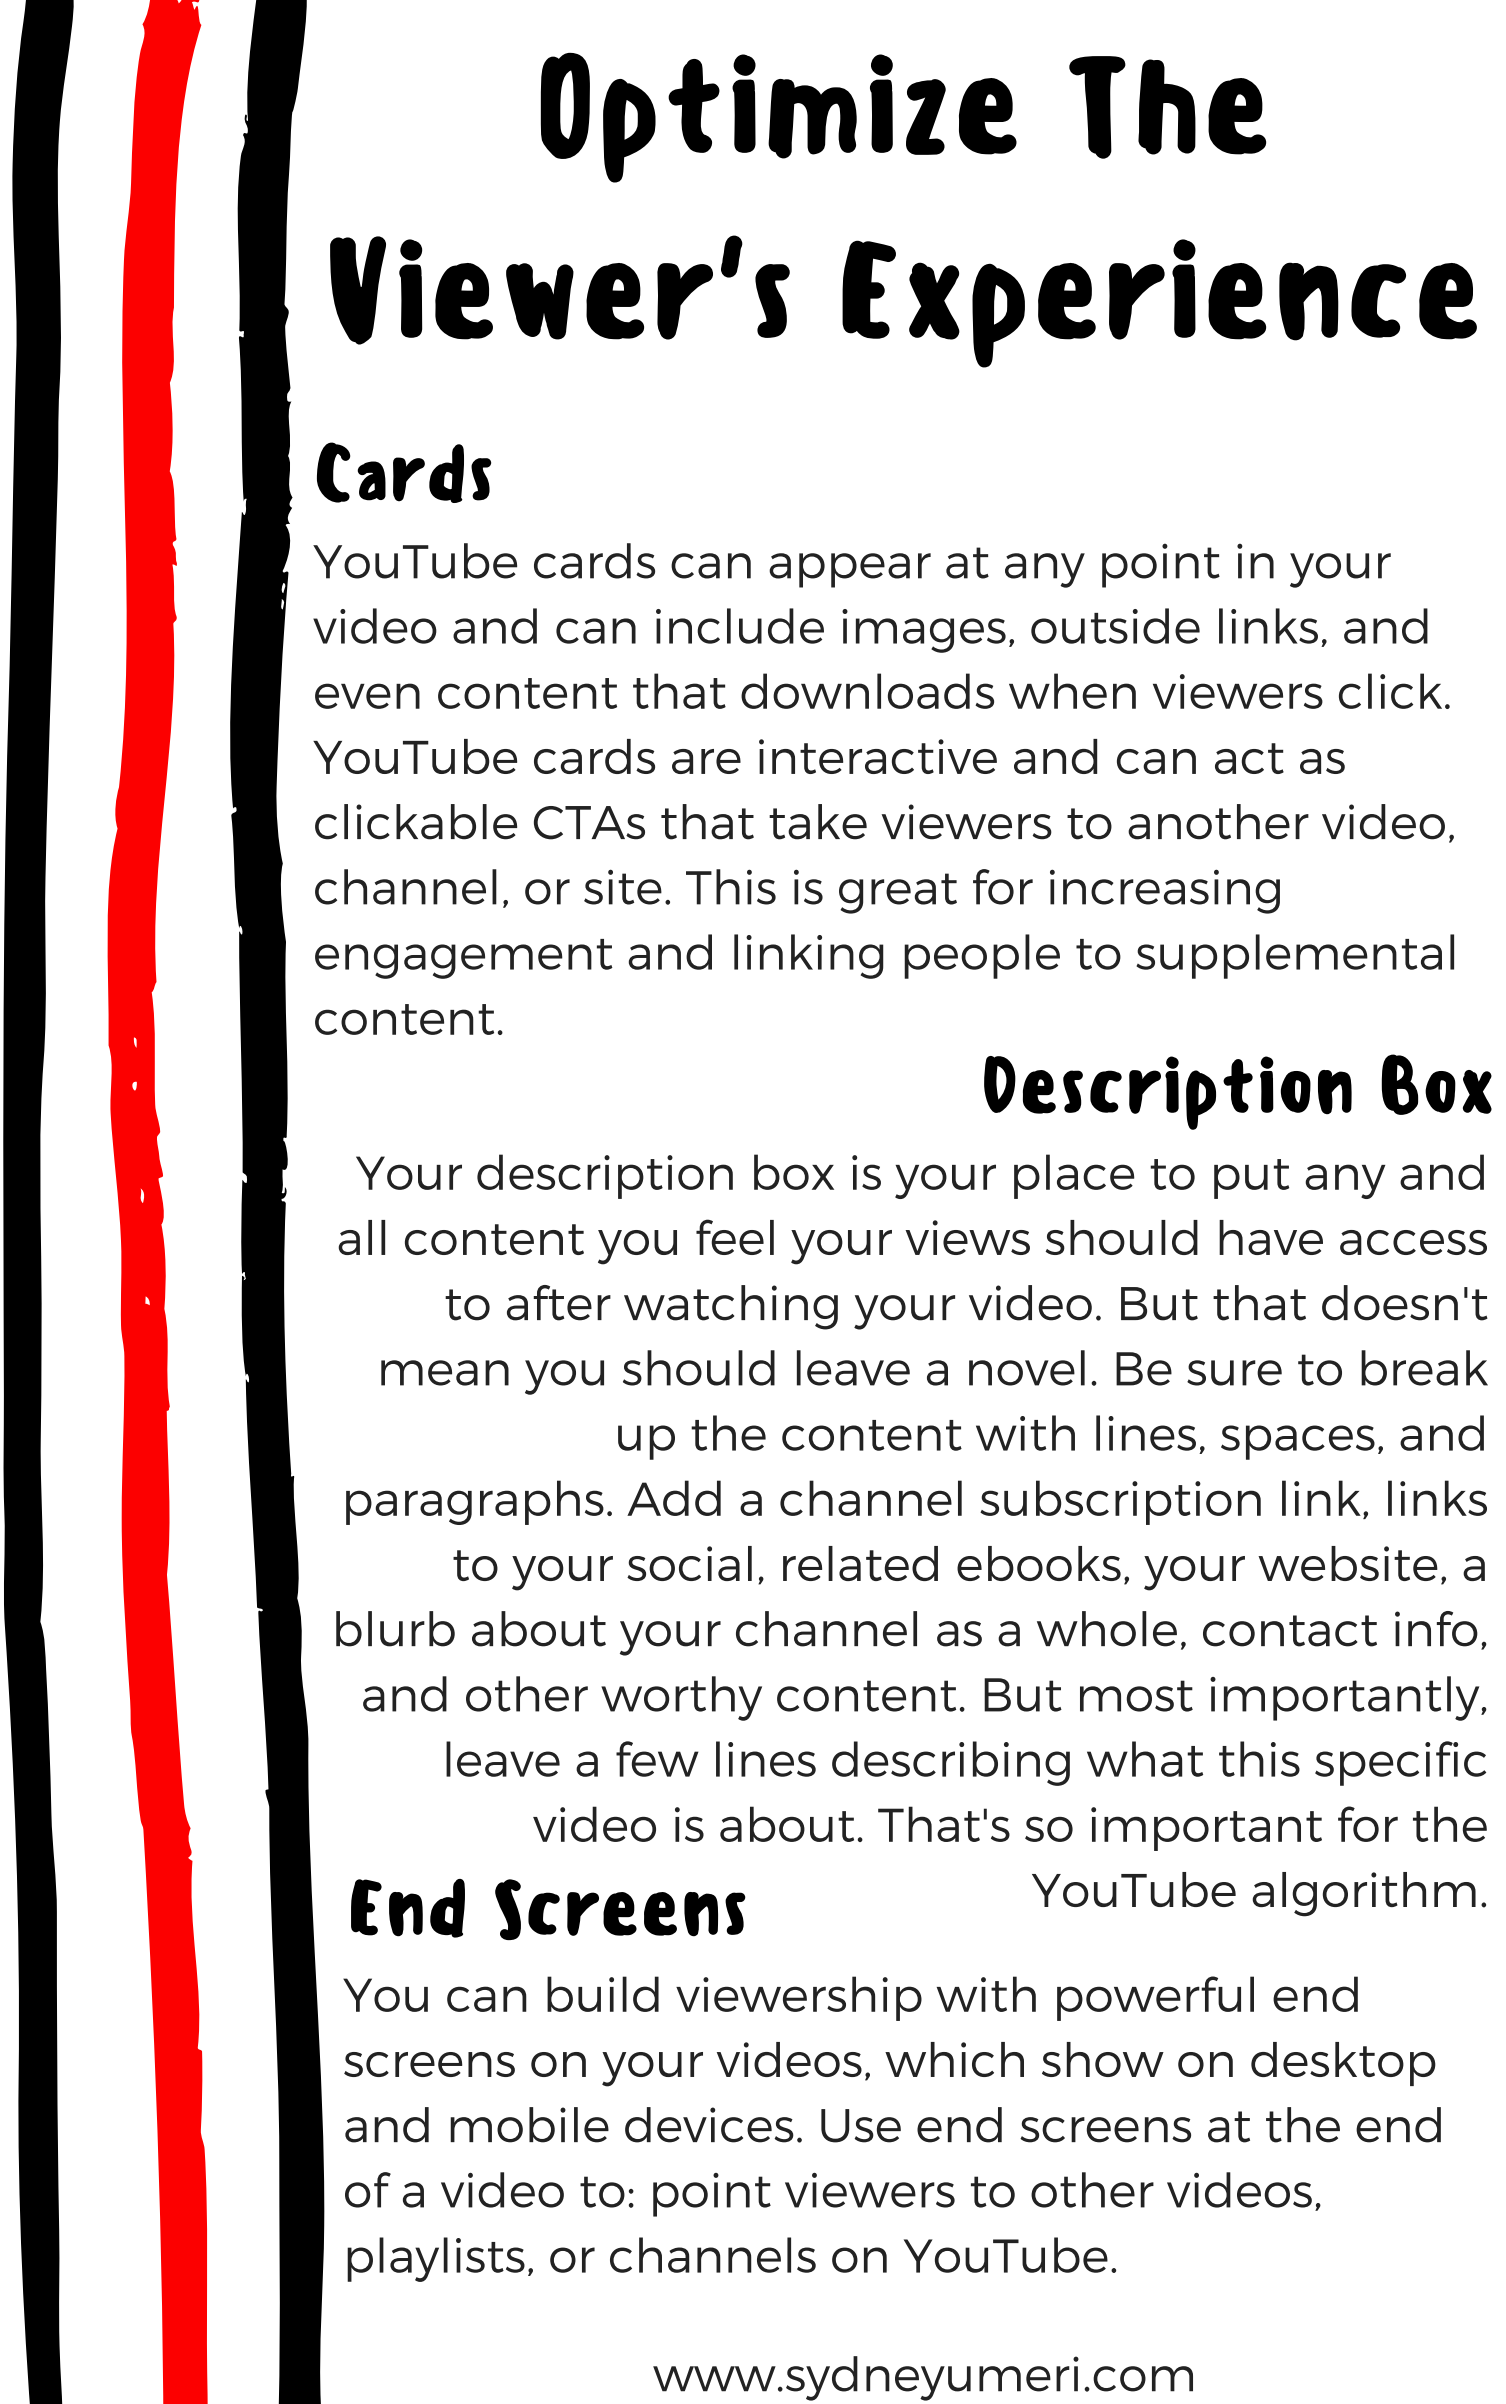 The image size is (1506, 2404). I want to click on mobile, so click(529, 2125).
